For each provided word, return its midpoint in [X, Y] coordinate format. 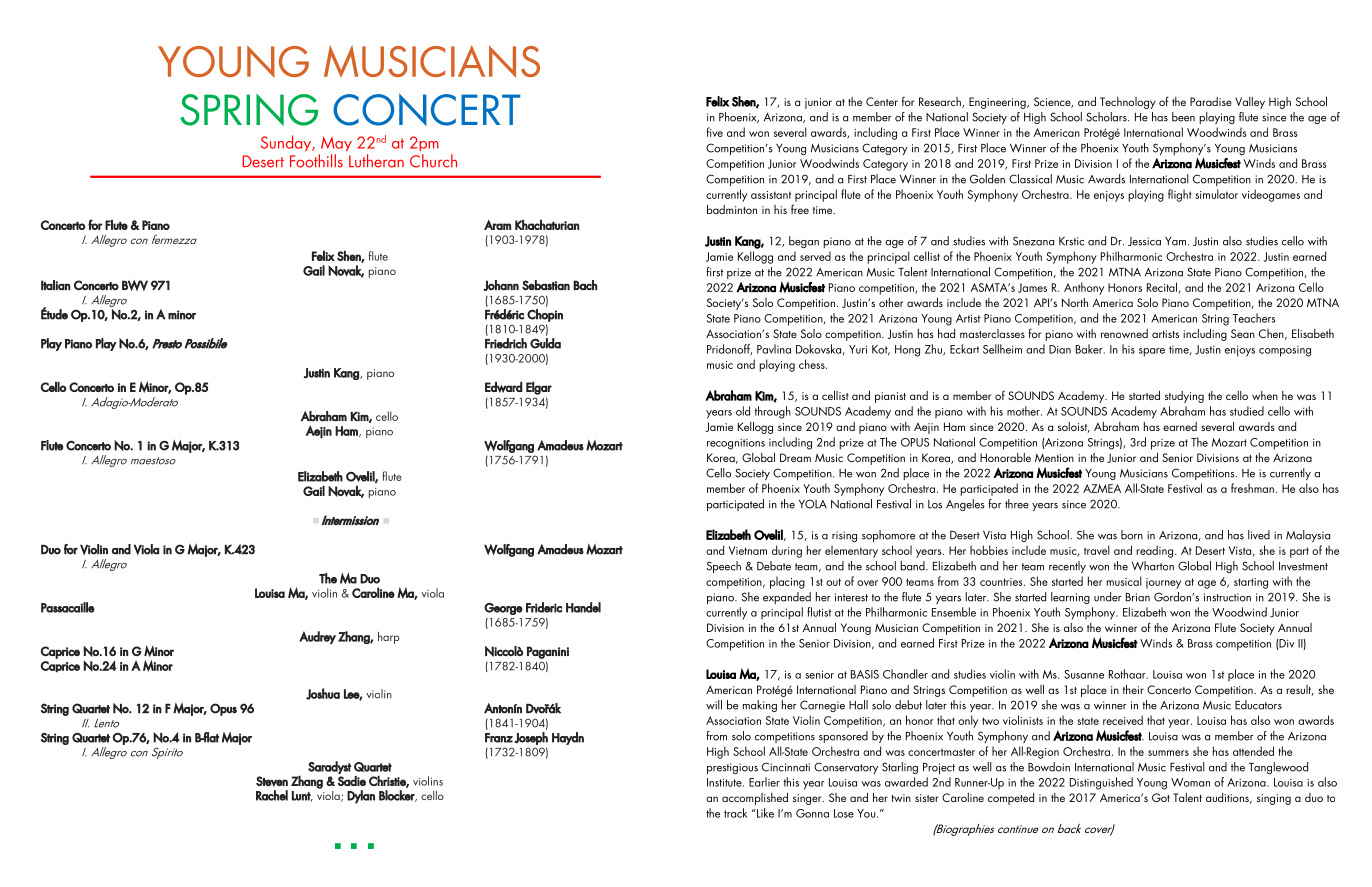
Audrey [317, 637]
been [1183, 117]
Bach [585, 285]
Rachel [272, 795]
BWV [135, 285]
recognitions [736, 444]
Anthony [1084, 288]
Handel [583, 607]
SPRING [249, 110]
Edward [504, 387]
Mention [1054, 457]
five [715, 132]
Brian [1138, 597]
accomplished [755, 799]
